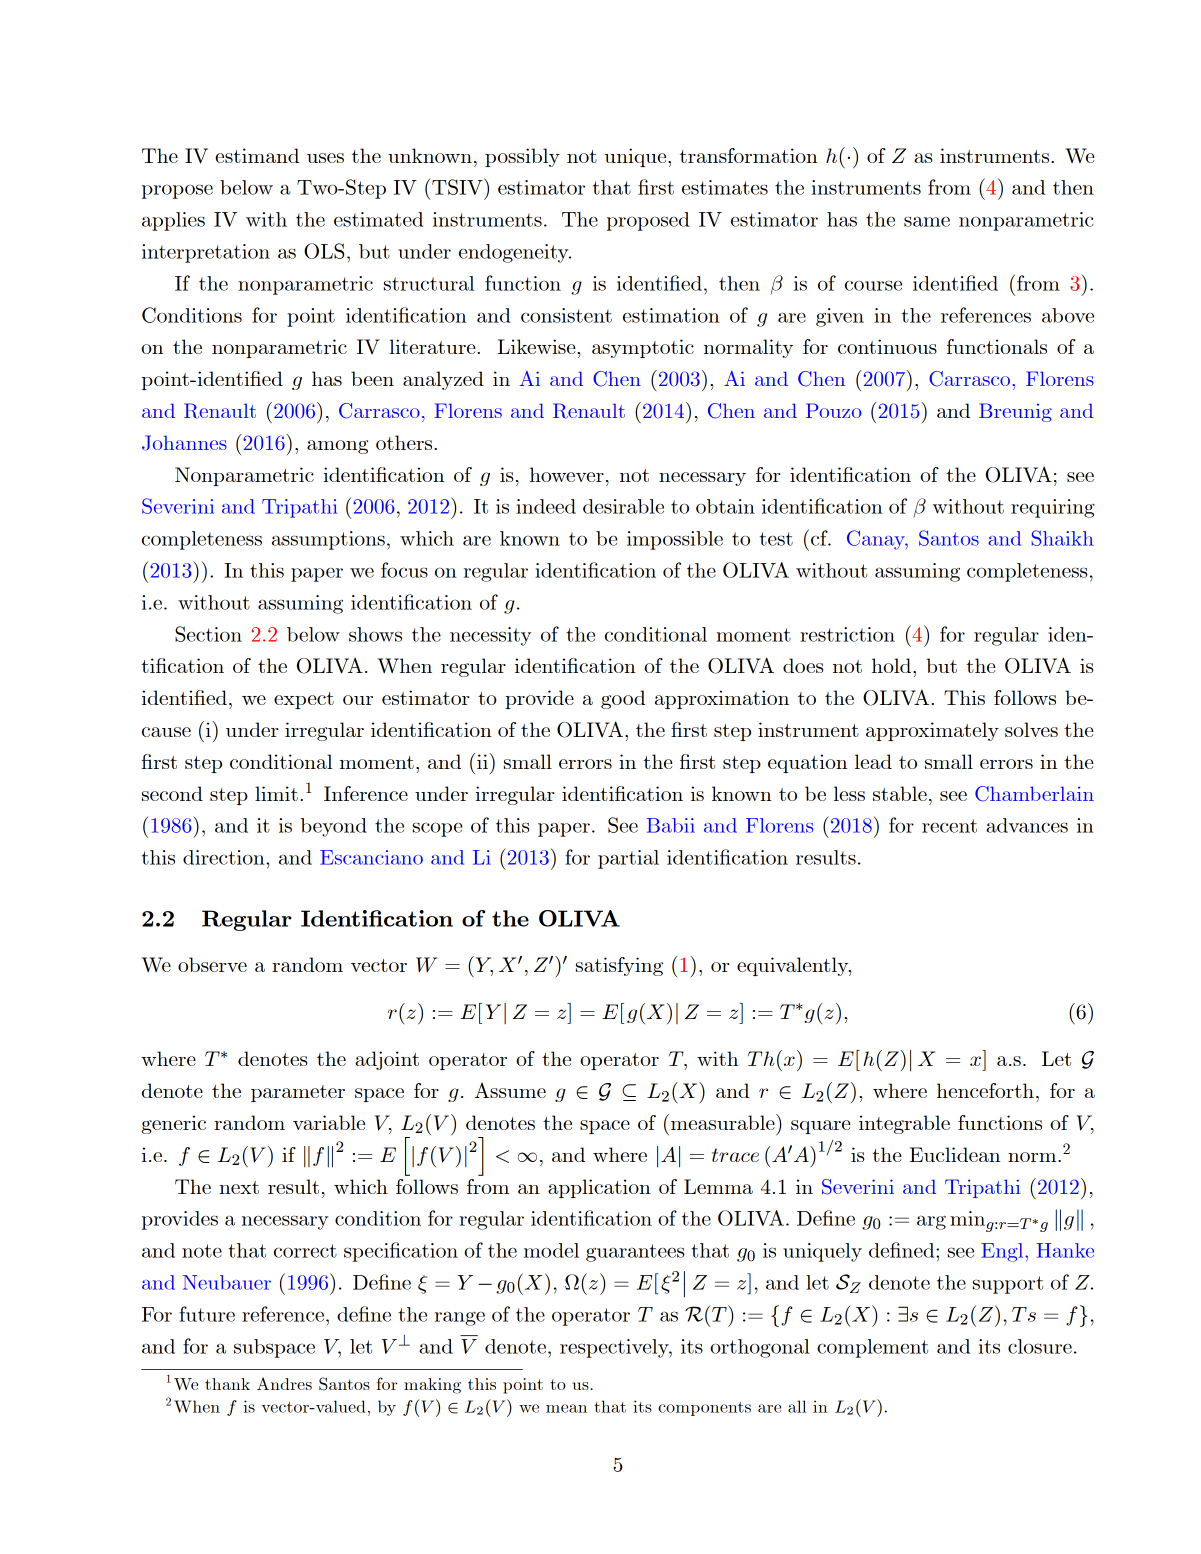 This page has height=1554, width=1201. Describe the element at coordinates (985, 1090) in the page. I see `henceforth` at that location.
